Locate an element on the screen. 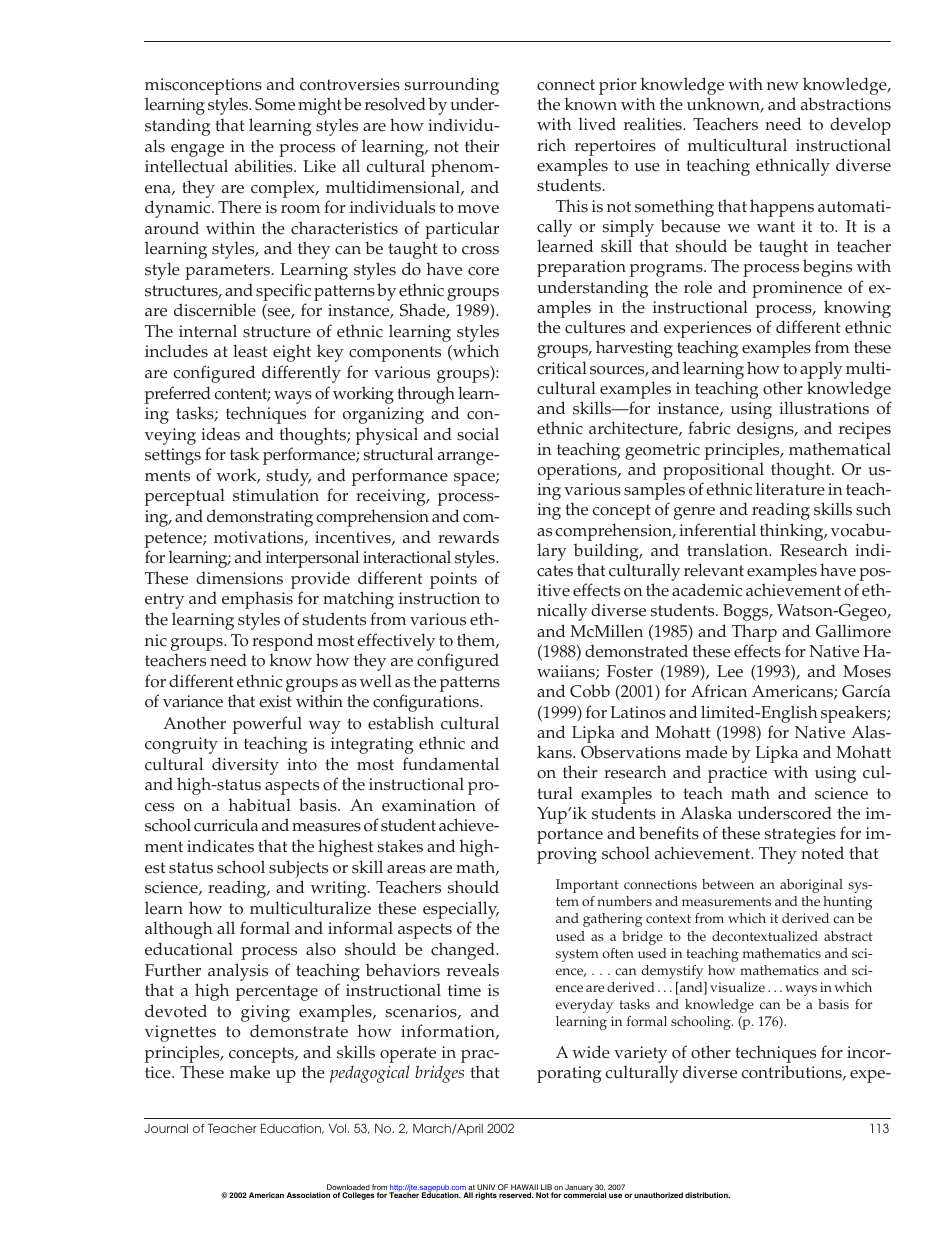 The image size is (952, 1233). abilities is located at coordinates (265, 166).
